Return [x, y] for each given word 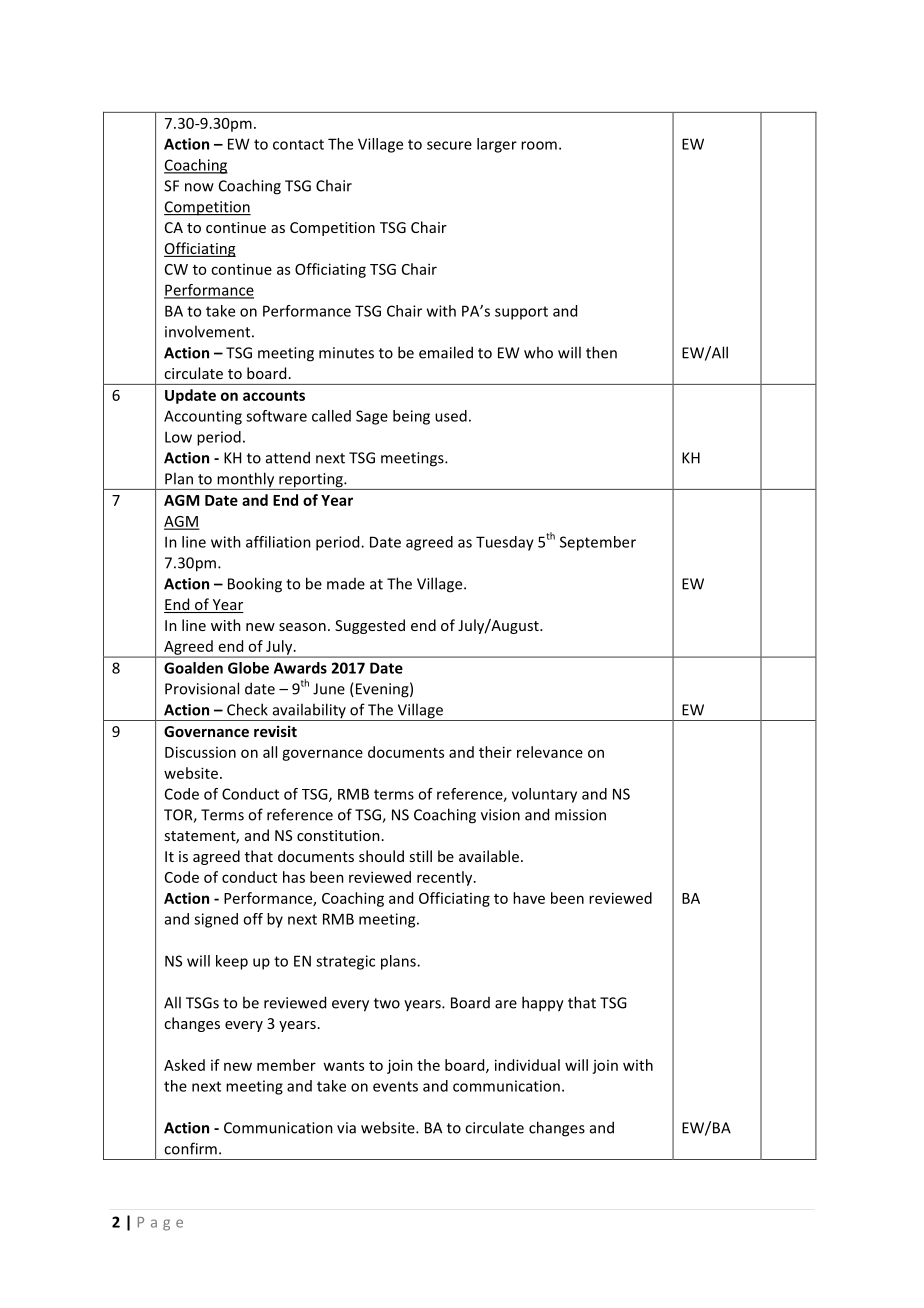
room [539, 145]
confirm [190, 1148]
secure [449, 145]
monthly [246, 481]
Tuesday [505, 543]
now [199, 187]
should [381, 856]
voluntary [544, 795]
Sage [372, 417]
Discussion [200, 752]
